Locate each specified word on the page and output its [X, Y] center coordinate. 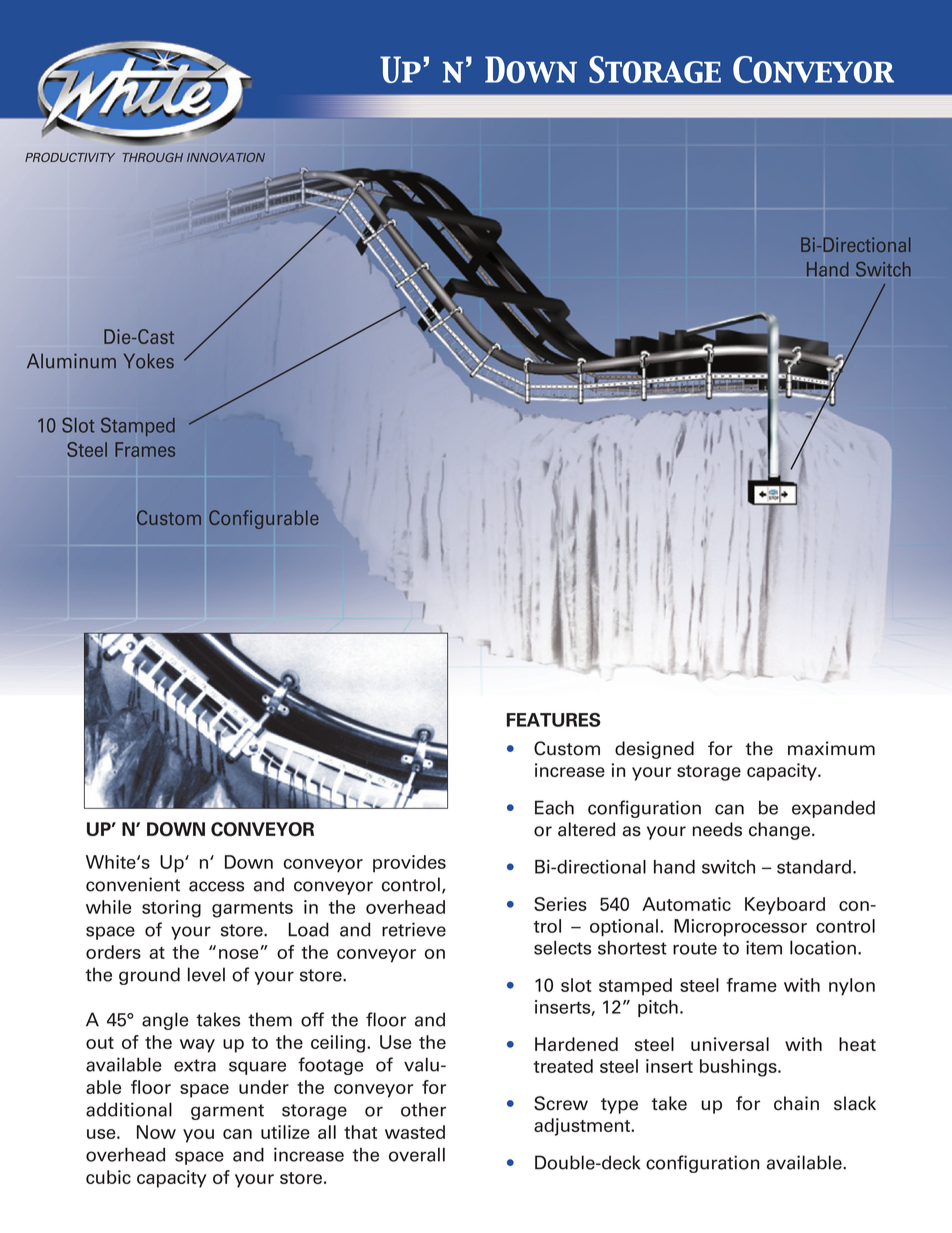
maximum [831, 748]
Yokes [149, 361]
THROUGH [153, 157]
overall [417, 1154]
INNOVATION [226, 157]
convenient [133, 884]
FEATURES [554, 720]
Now [156, 1132]
